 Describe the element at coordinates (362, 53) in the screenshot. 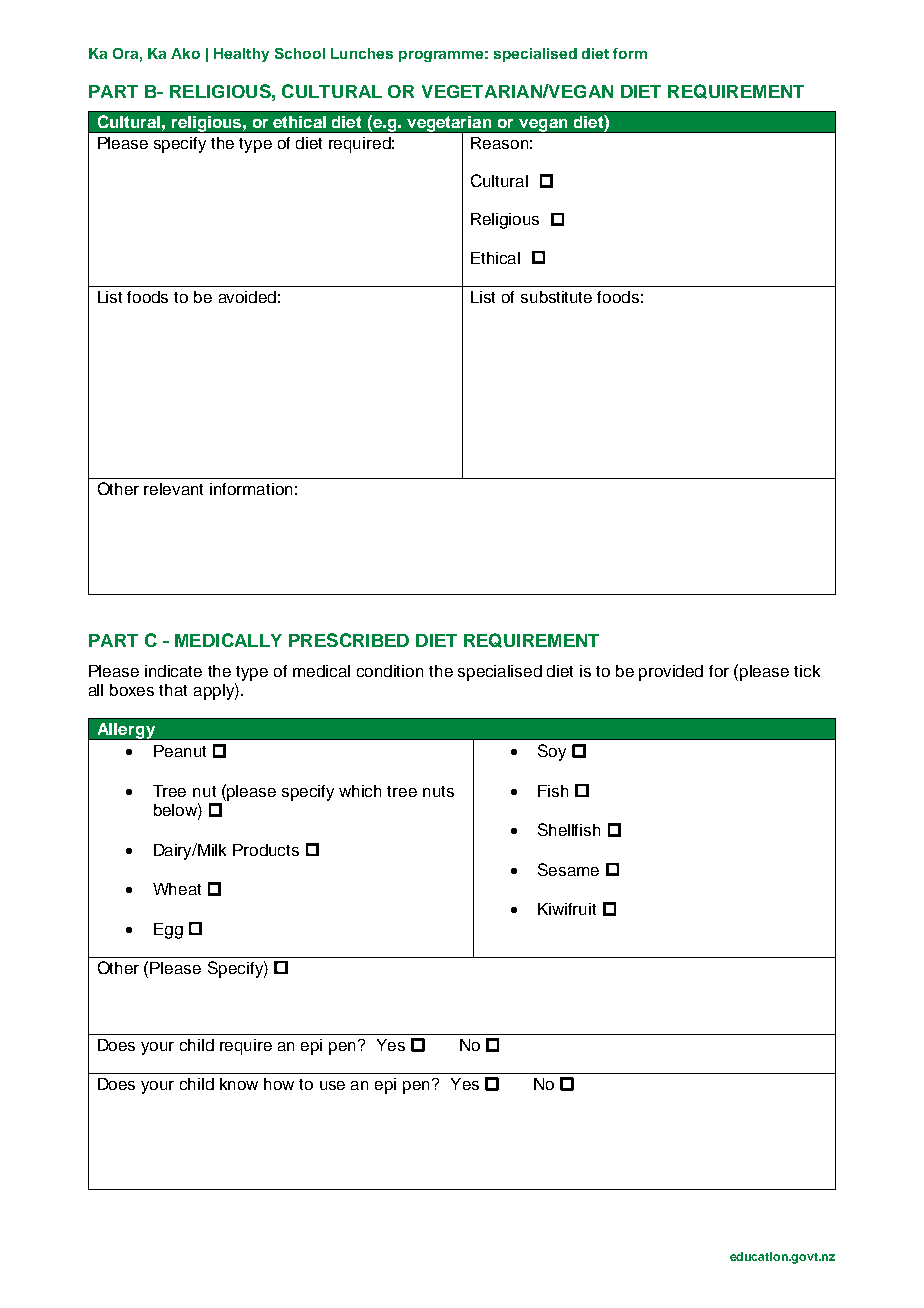

I see `Lunches` at that location.
